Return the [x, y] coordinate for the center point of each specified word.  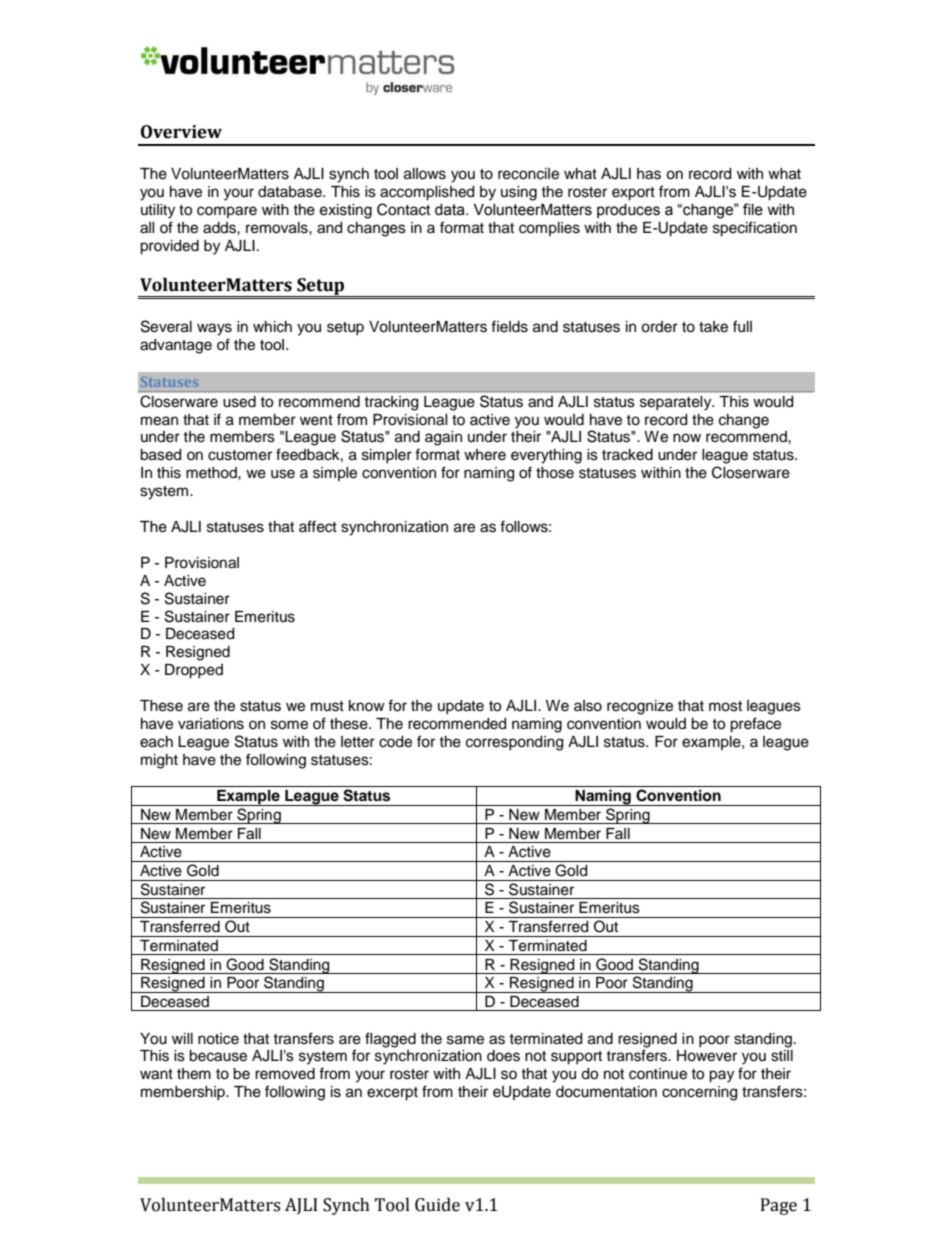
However [707, 1056]
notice [218, 1039]
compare [227, 212]
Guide [437, 1205]
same [465, 1040]
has [649, 174]
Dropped [194, 671]
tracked [627, 455]
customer [240, 455]
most [725, 706]
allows [425, 174]
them [194, 1074]
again [443, 438]
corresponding [514, 743]
